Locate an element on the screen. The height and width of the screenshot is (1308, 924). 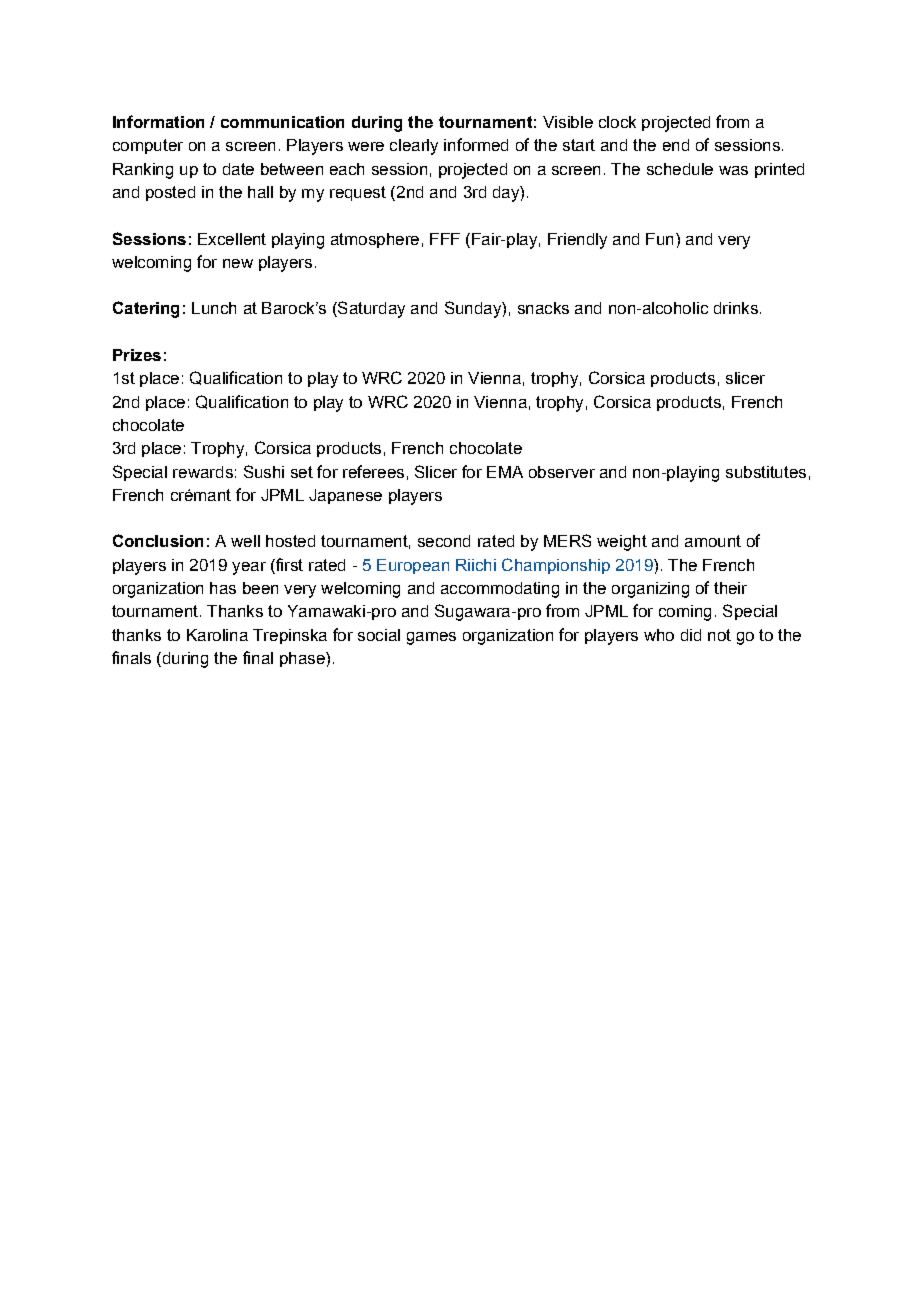
Prizes is located at coordinates (137, 355).
